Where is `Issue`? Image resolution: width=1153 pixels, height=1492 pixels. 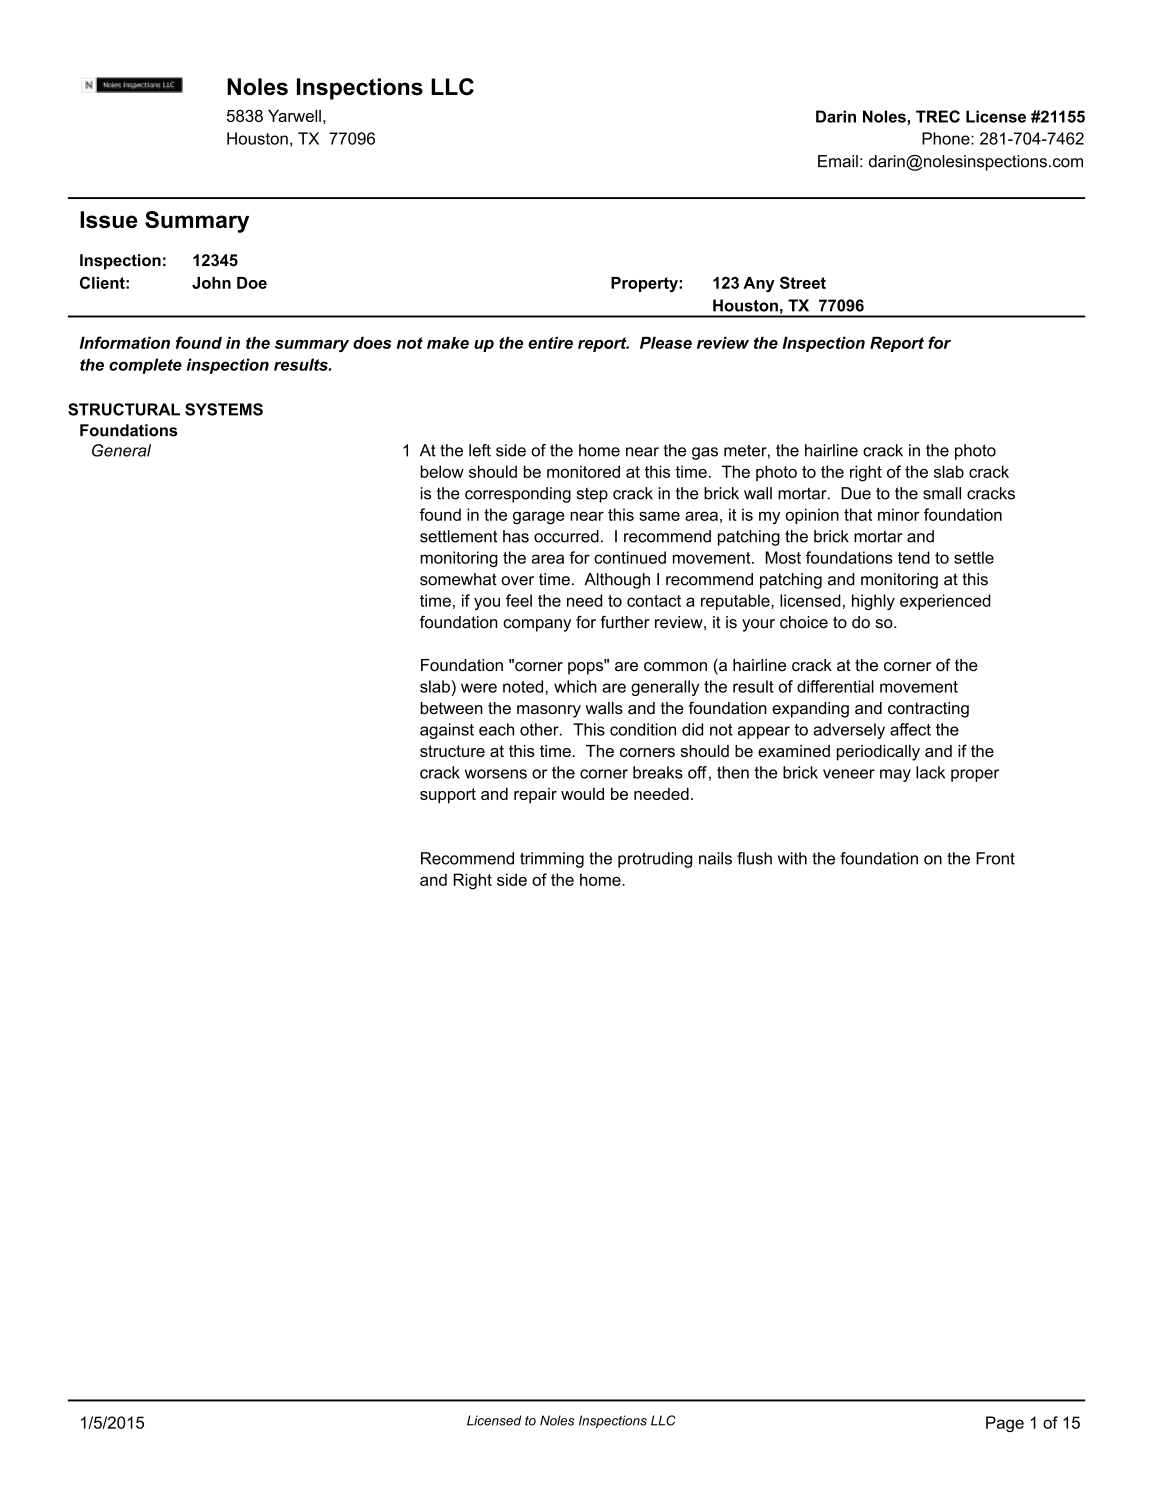 Issue is located at coordinates (108, 219).
